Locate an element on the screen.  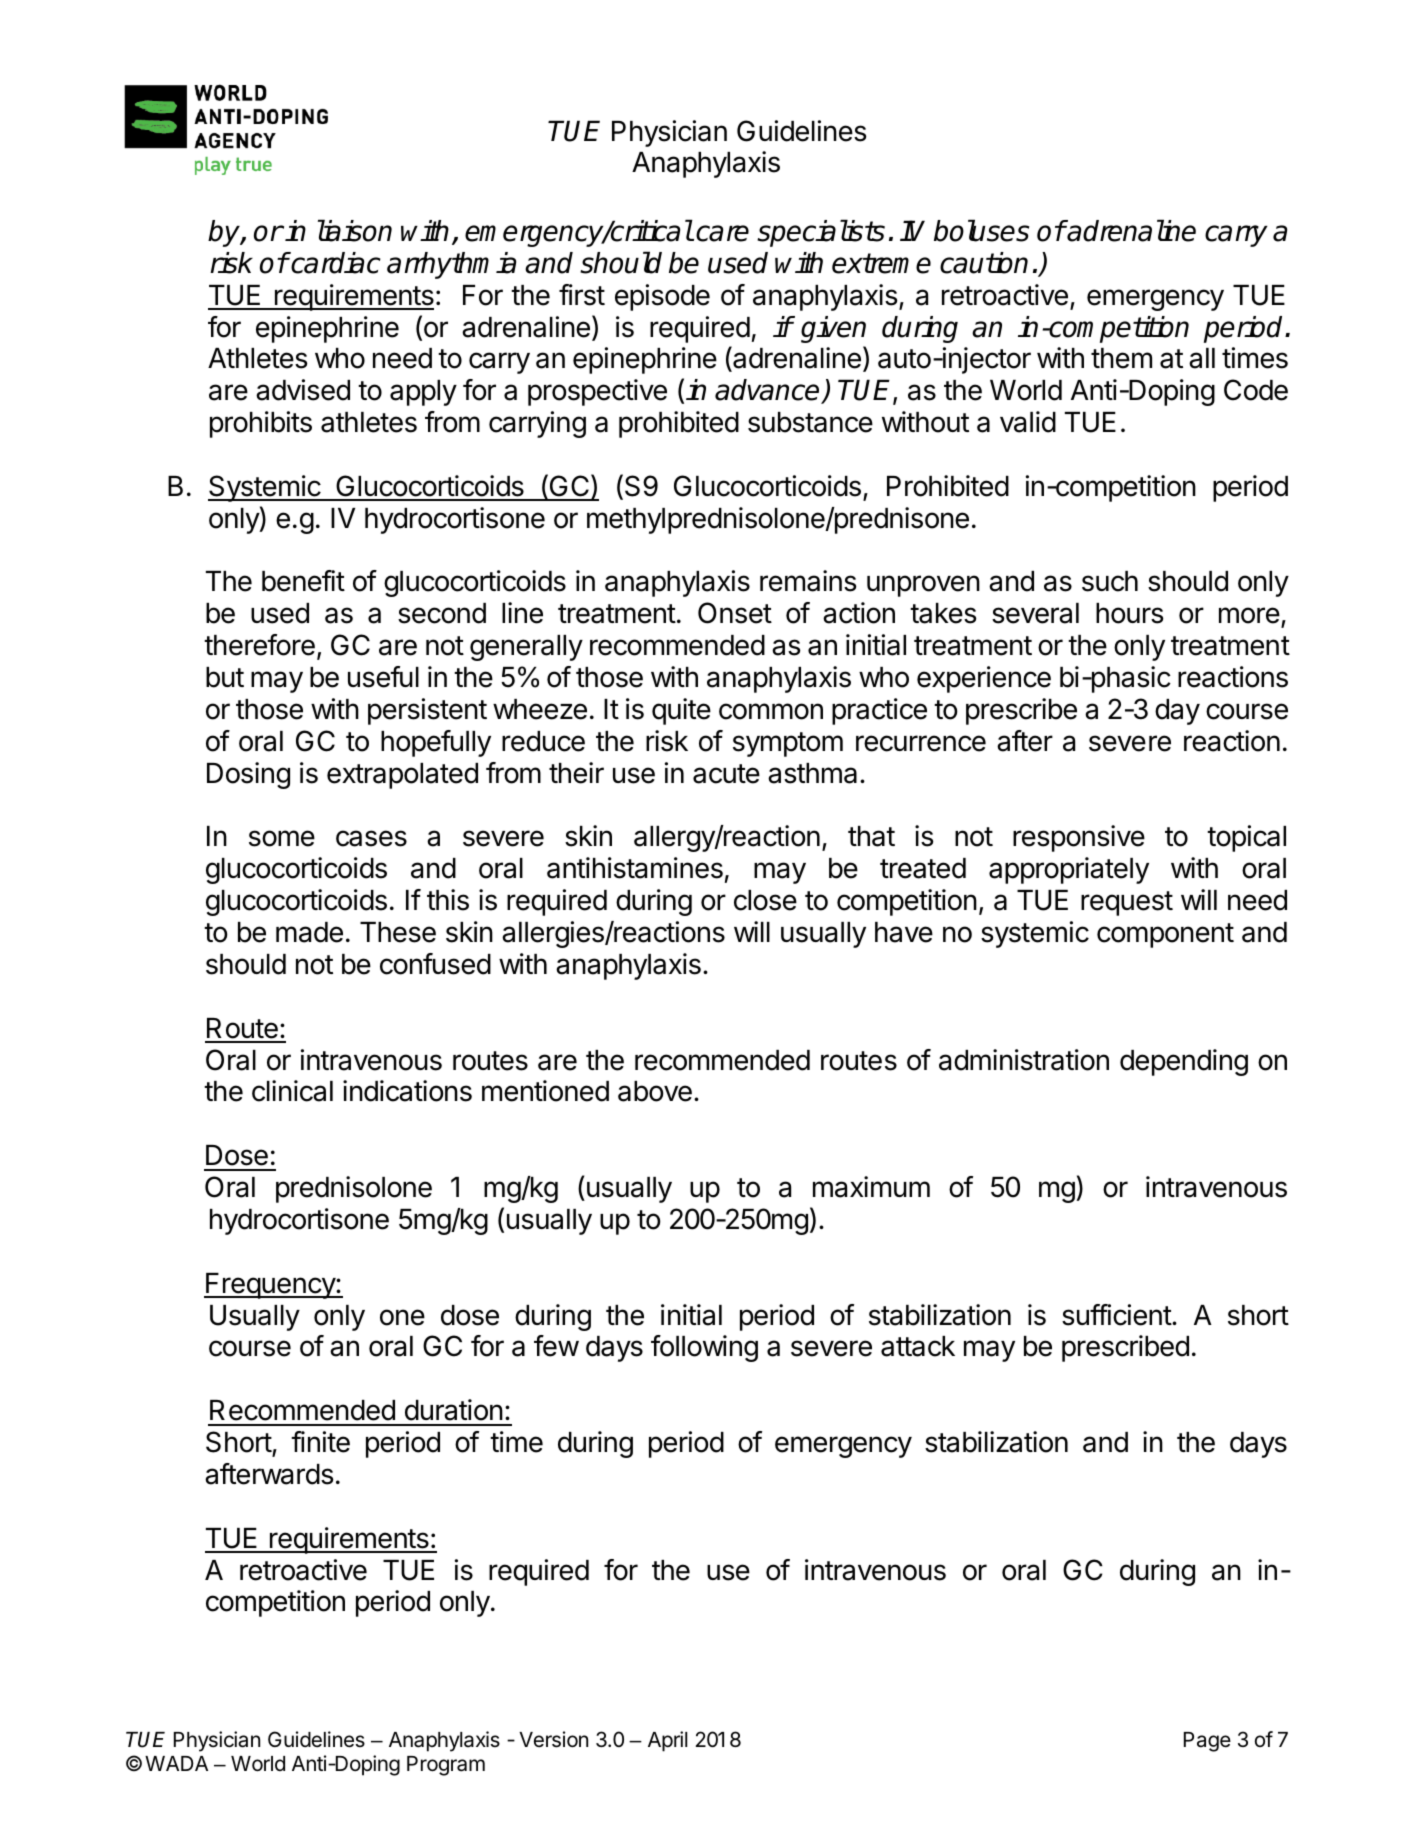
made is located at coordinates (309, 932).
